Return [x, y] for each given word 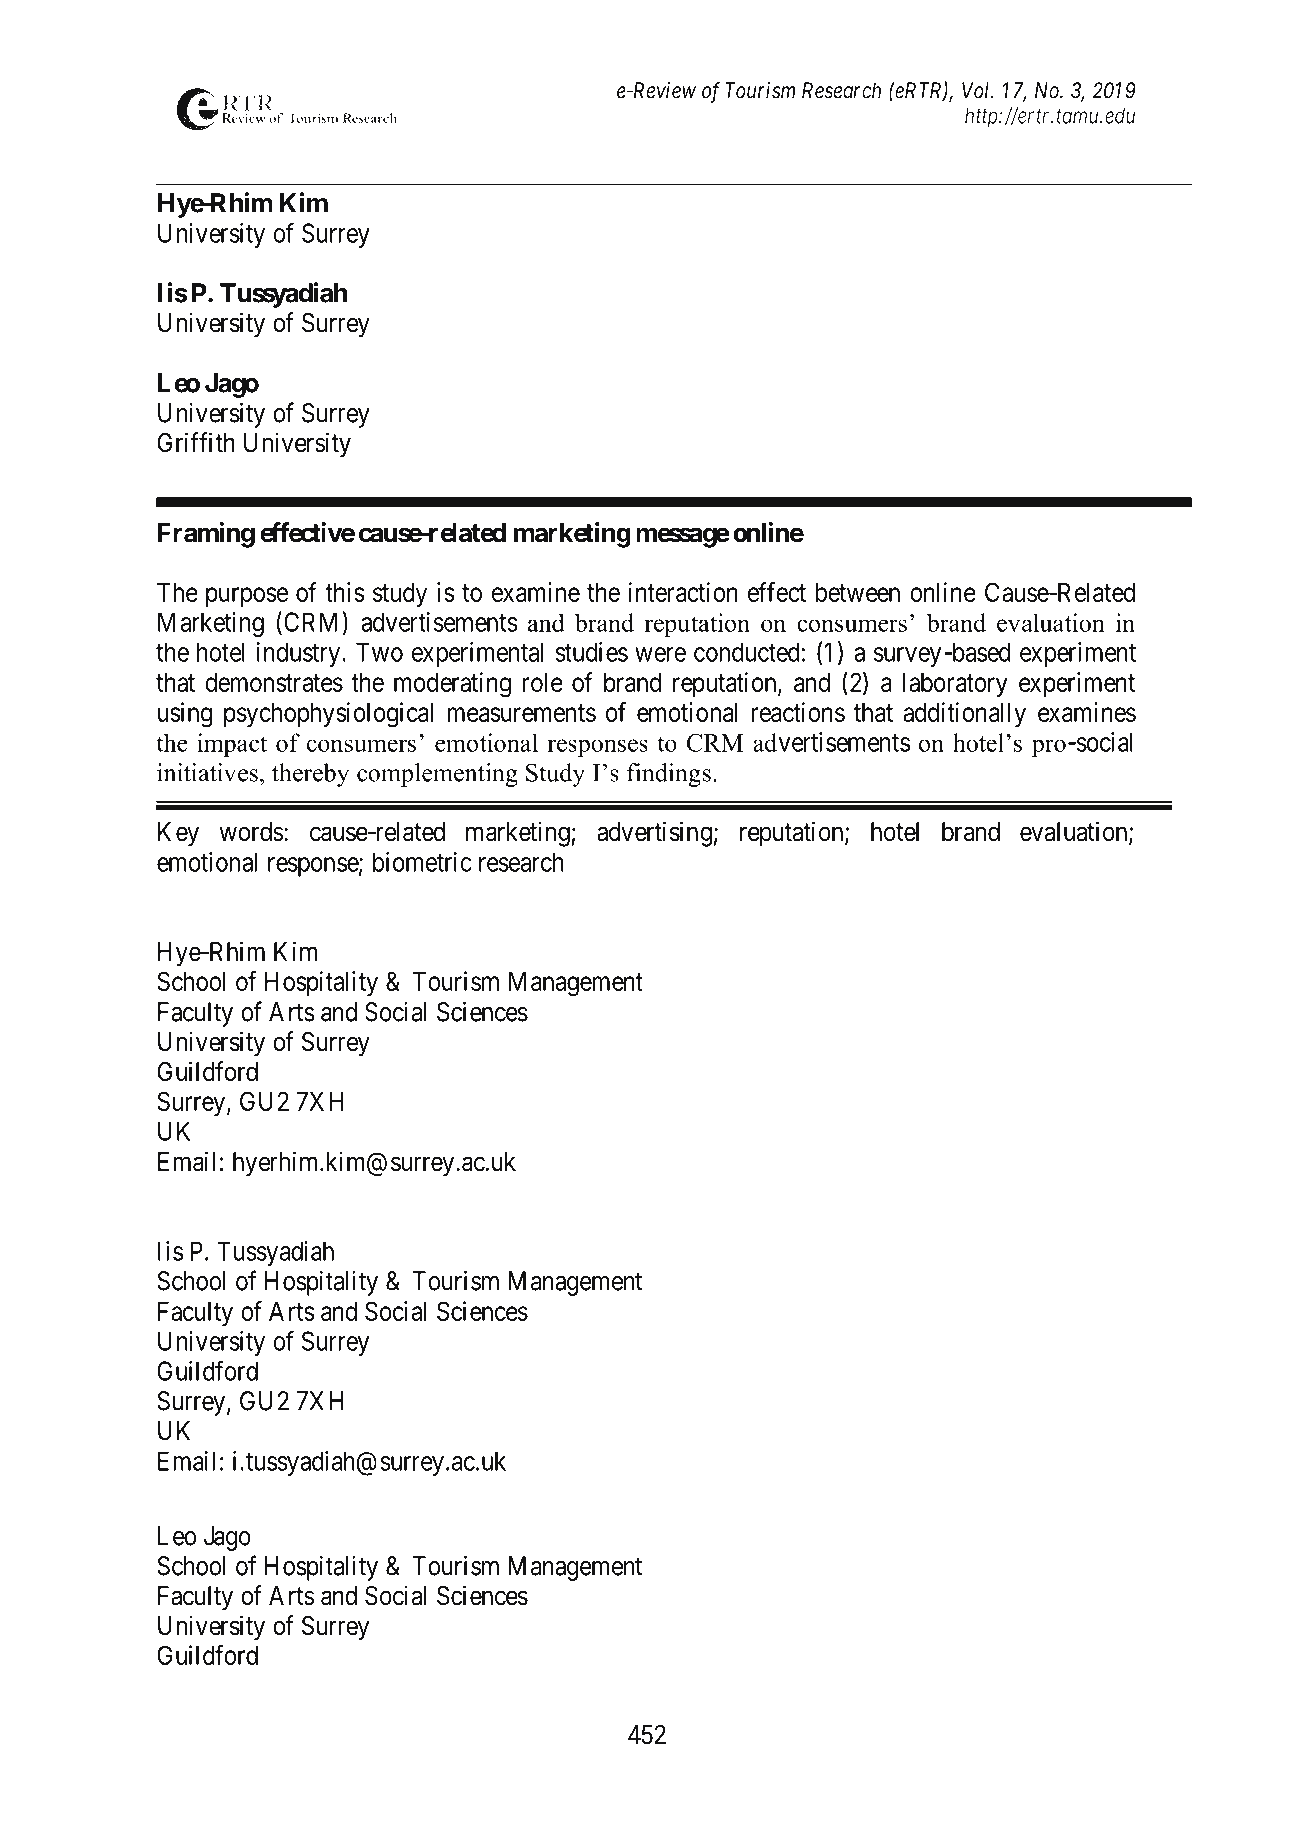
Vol [977, 90]
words [251, 832]
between [857, 592]
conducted [747, 652]
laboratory [955, 685]
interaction [683, 592]
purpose [247, 597]
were [660, 654]
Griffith [196, 442]
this [345, 592]
